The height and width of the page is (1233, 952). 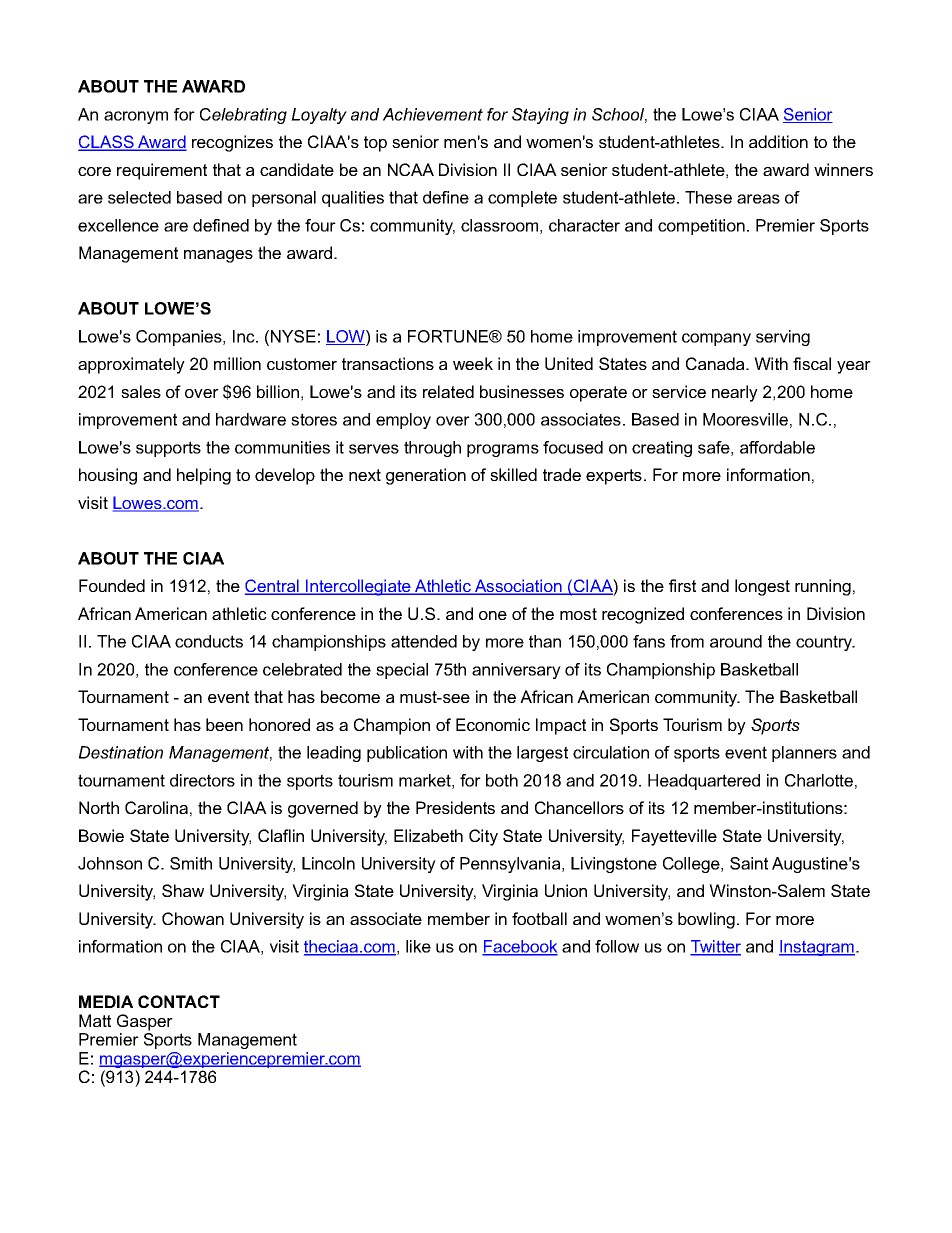 I want to click on Companies, so click(x=180, y=338).
